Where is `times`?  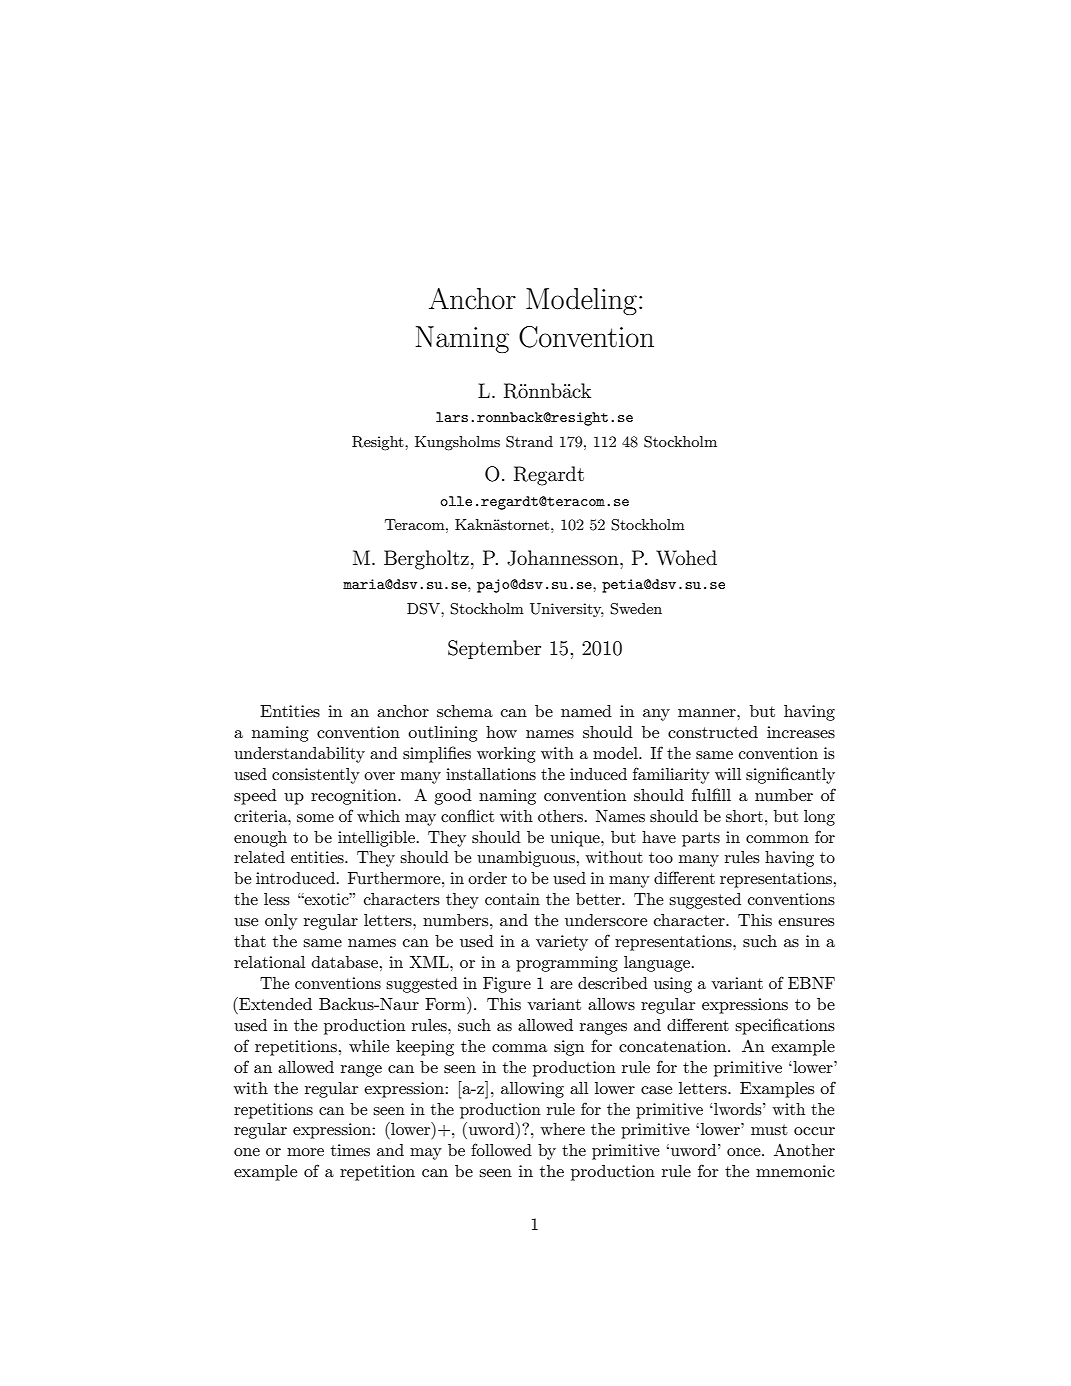
times is located at coordinates (350, 1150).
